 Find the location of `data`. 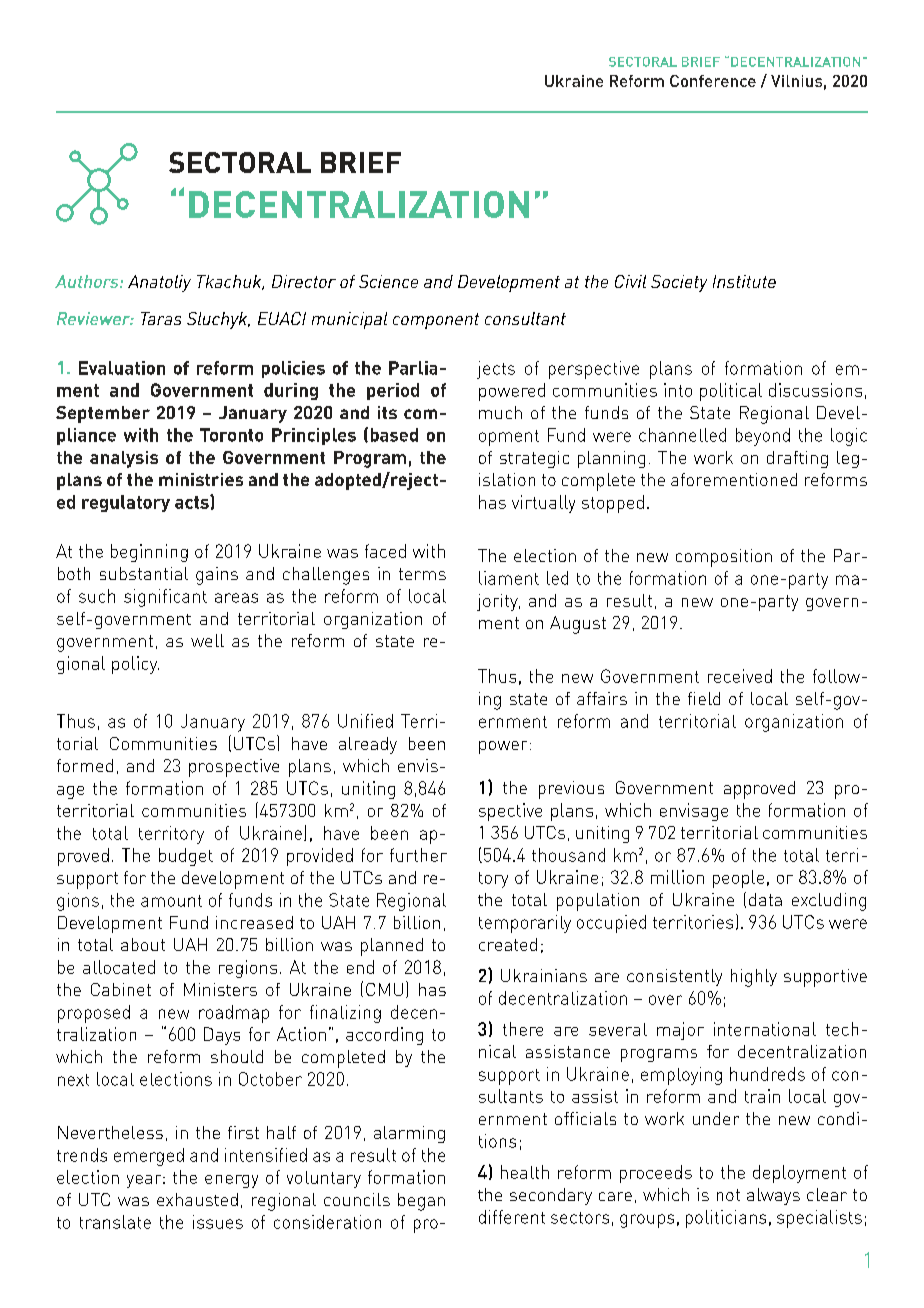

data is located at coordinates (765, 899).
